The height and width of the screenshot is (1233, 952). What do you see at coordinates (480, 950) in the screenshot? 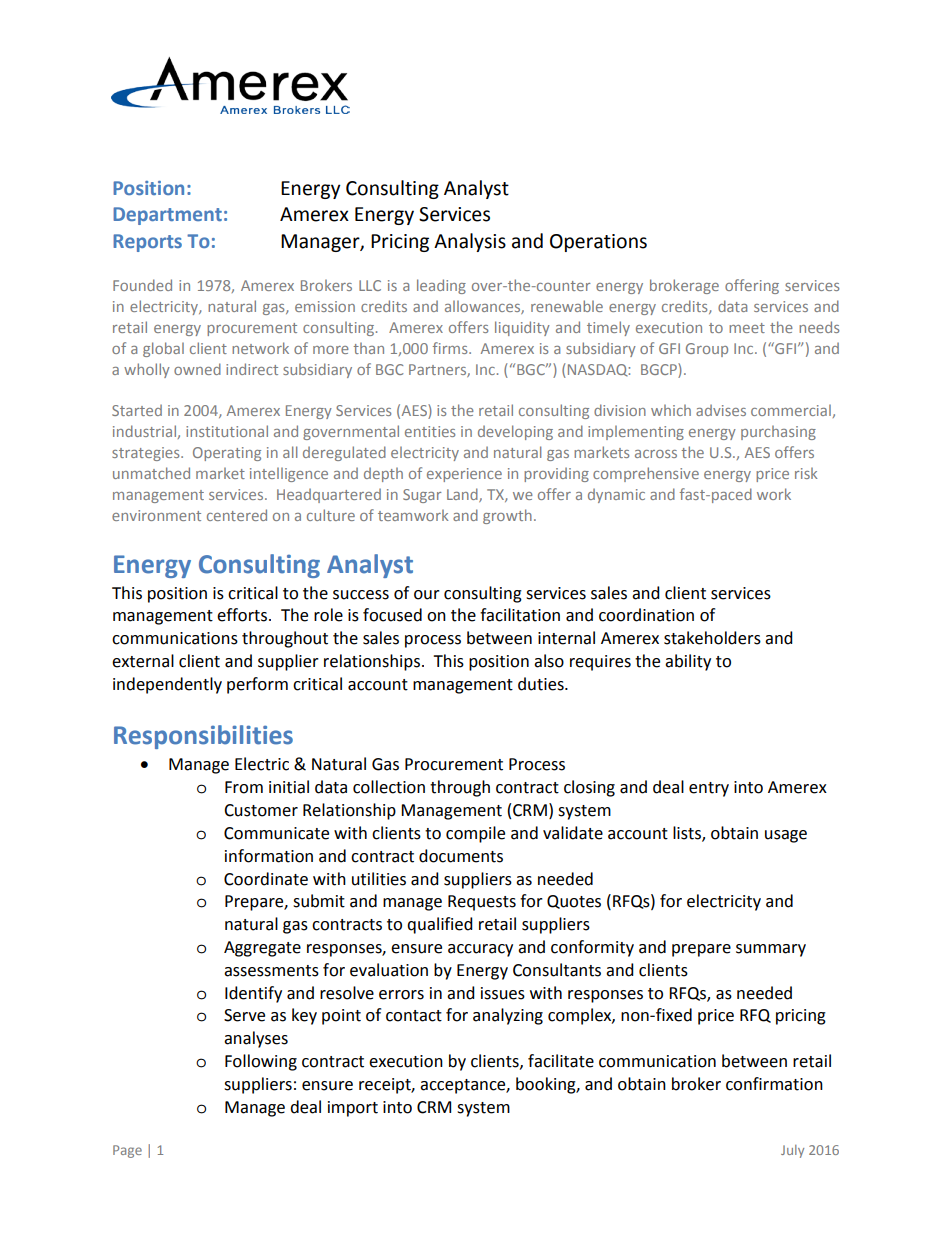
I see `accuracy` at bounding box center [480, 950].
